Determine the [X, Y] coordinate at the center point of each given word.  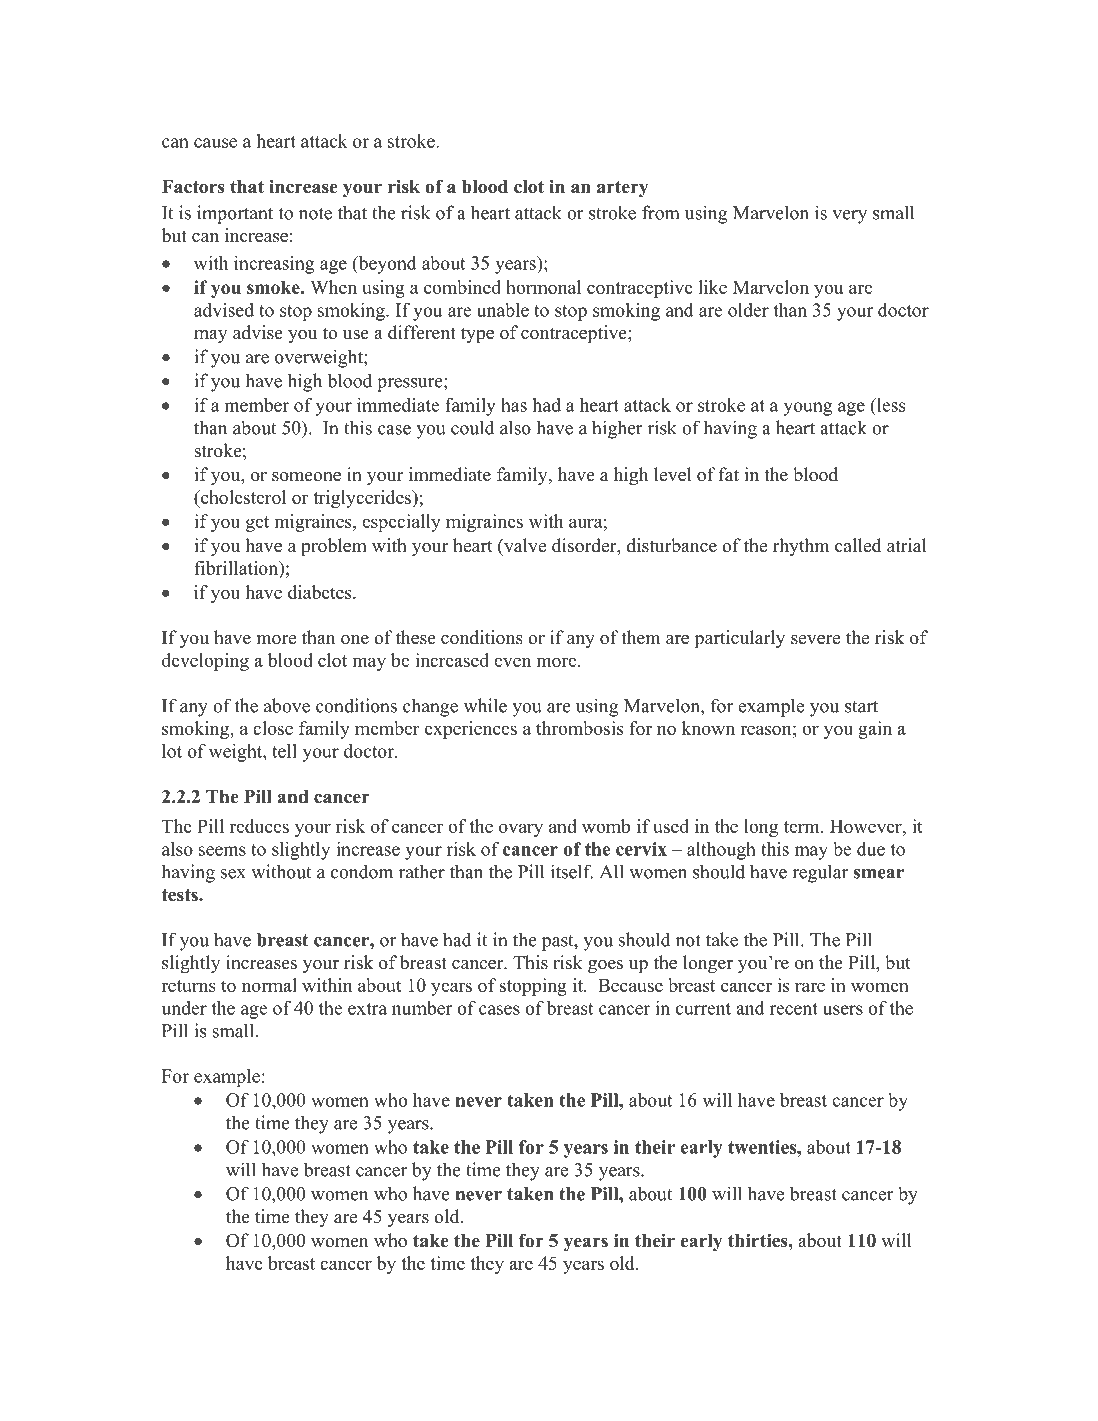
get [257, 524]
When [333, 287]
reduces [259, 826]
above [287, 705]
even [512, 662]
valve [524, 545]
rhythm [801, 547]
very [849, 217]
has [514, 405]
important [235, 214]
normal [269, 985]
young [807, 409]
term [803, 827]
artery [623, 189]
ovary [521, 830]
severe [815, 640]
